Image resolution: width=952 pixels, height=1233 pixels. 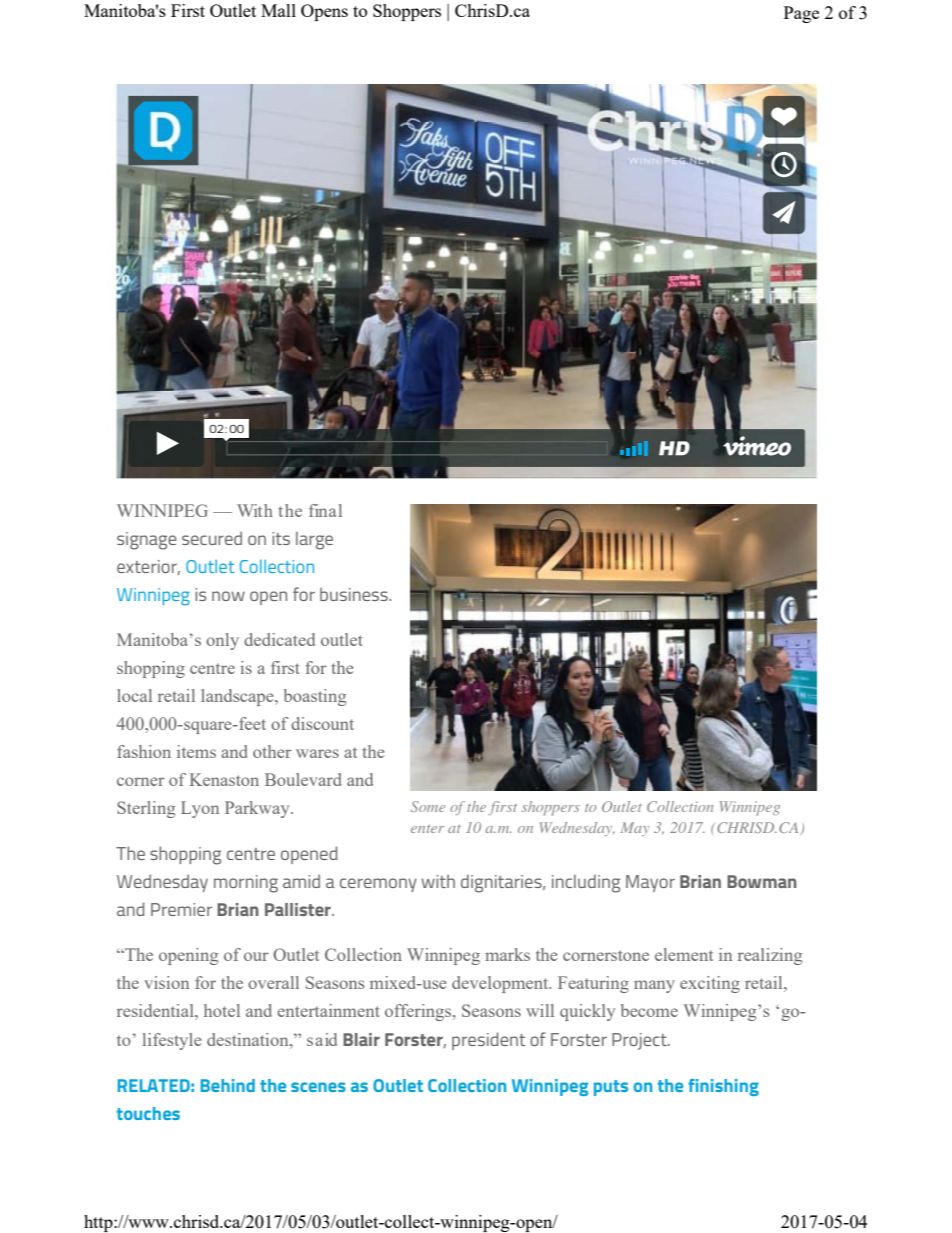 I want to click on secured, so click(x=212, y=538).
